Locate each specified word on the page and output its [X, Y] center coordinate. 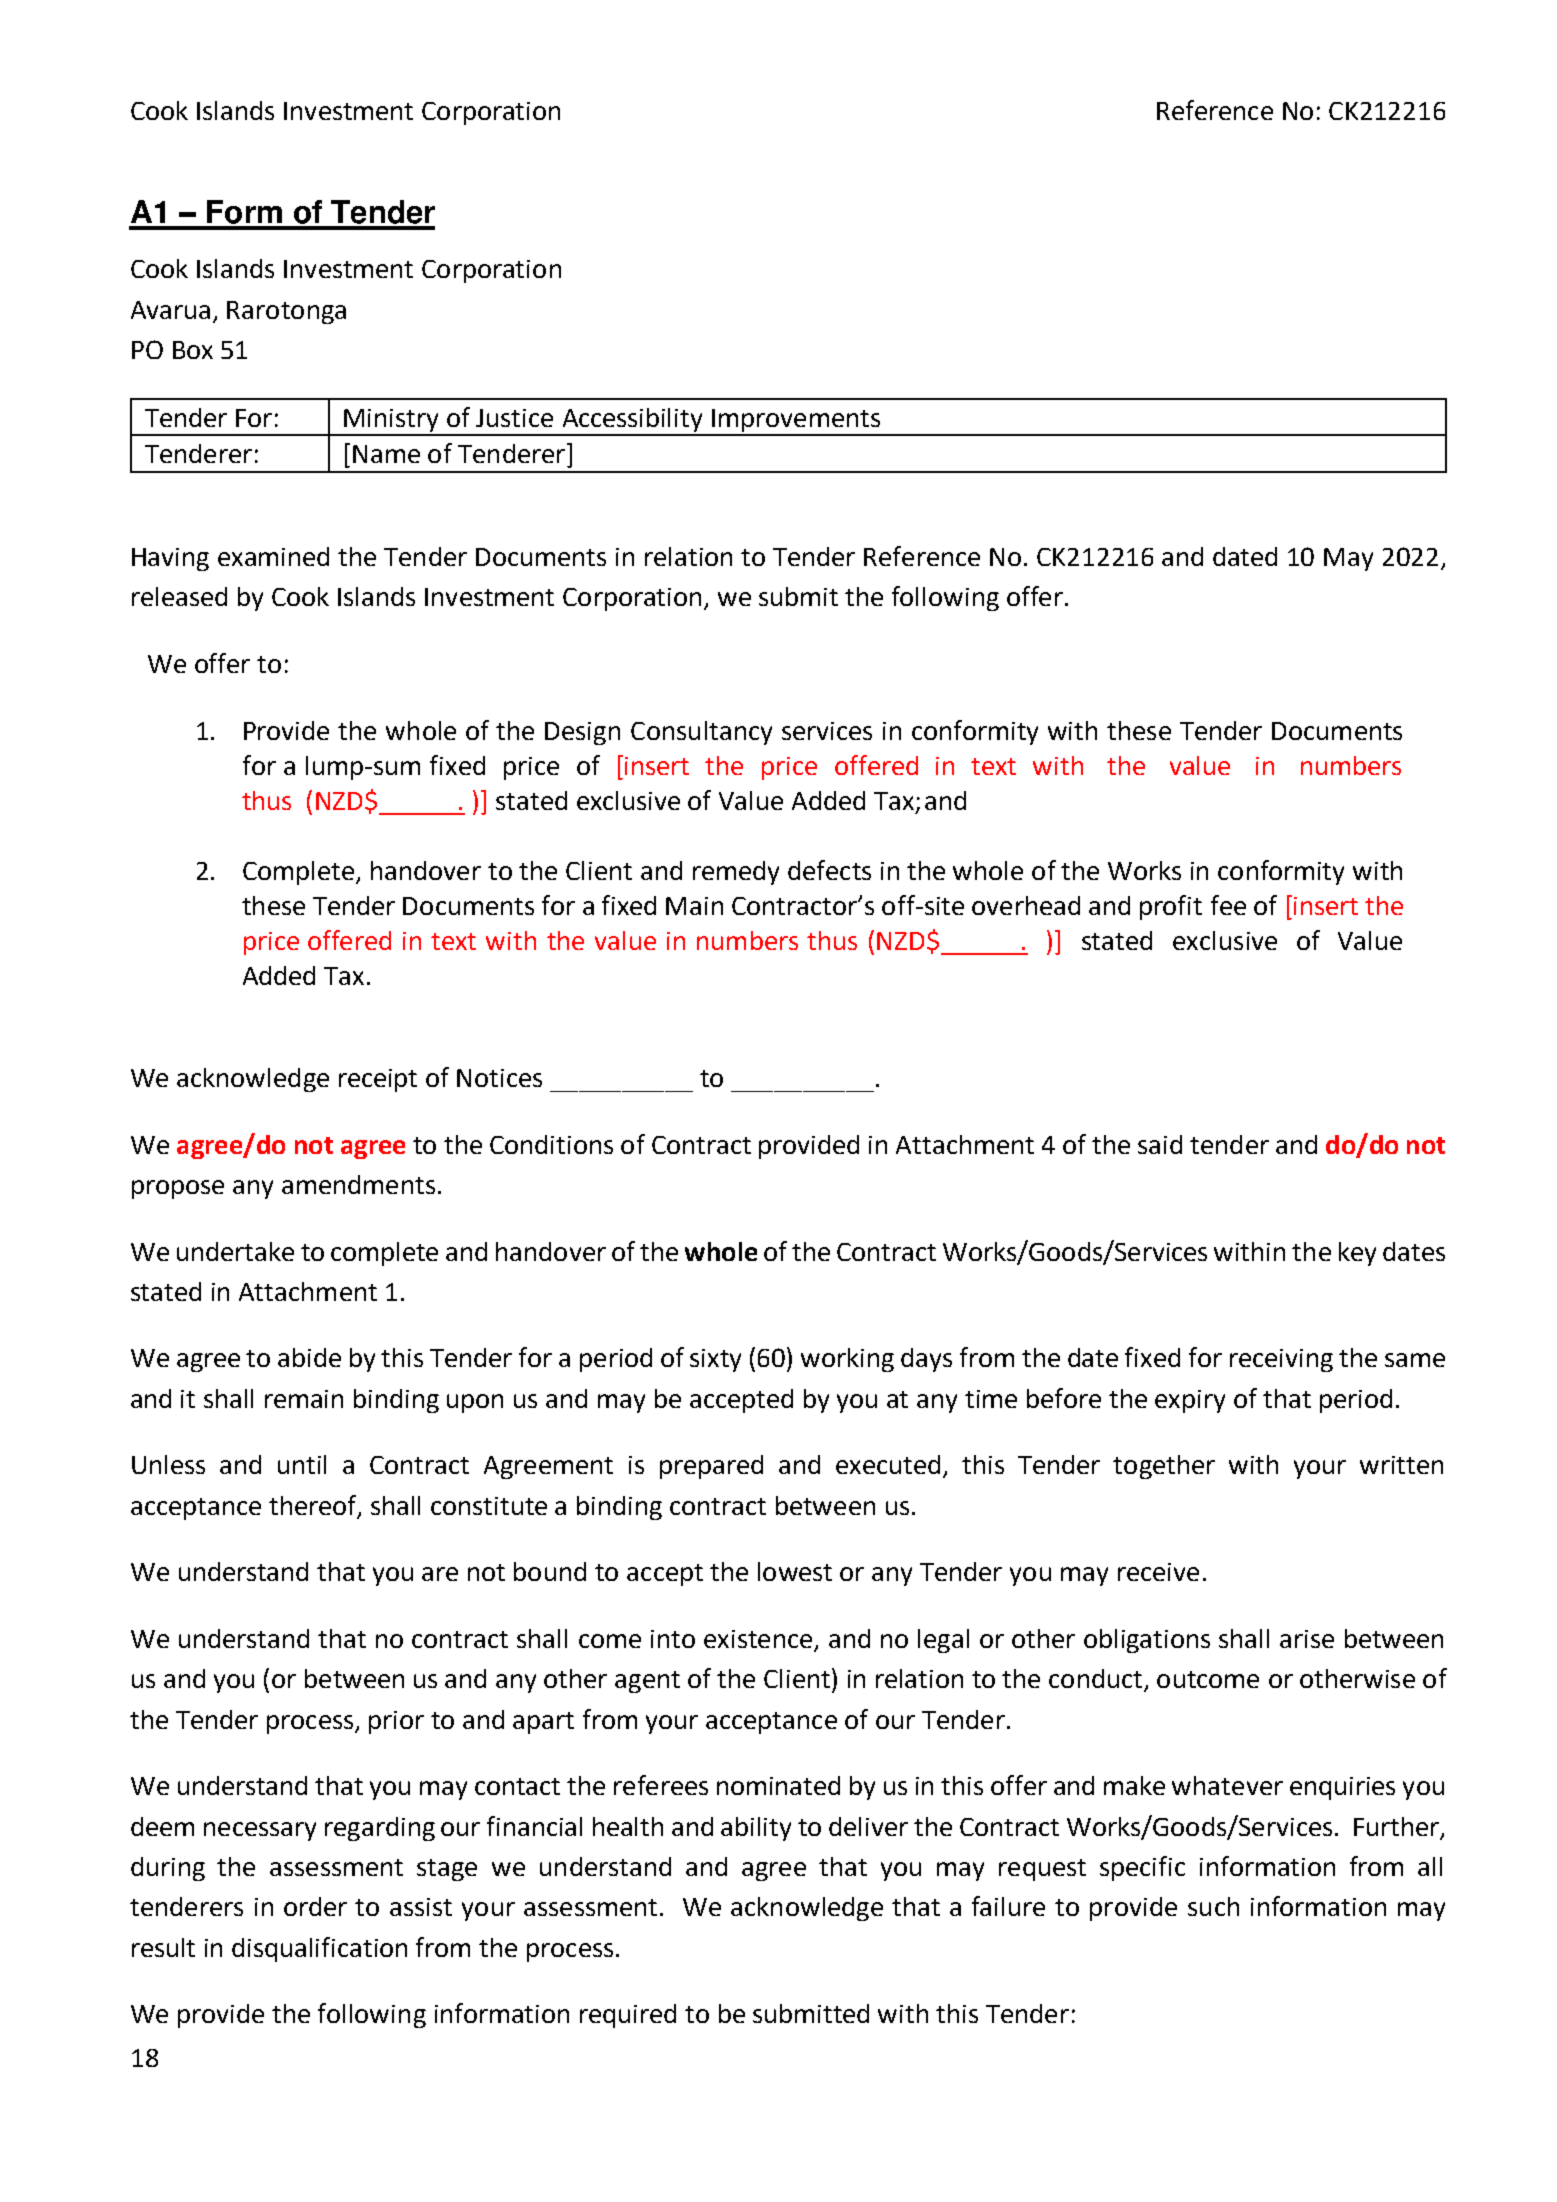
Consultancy [701, 733]
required [628, 2016]
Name [386, 454]
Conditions [551, 1144]
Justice [514, 418]
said [1160, 1144]
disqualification [319, 1949]
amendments [358, 1184]
